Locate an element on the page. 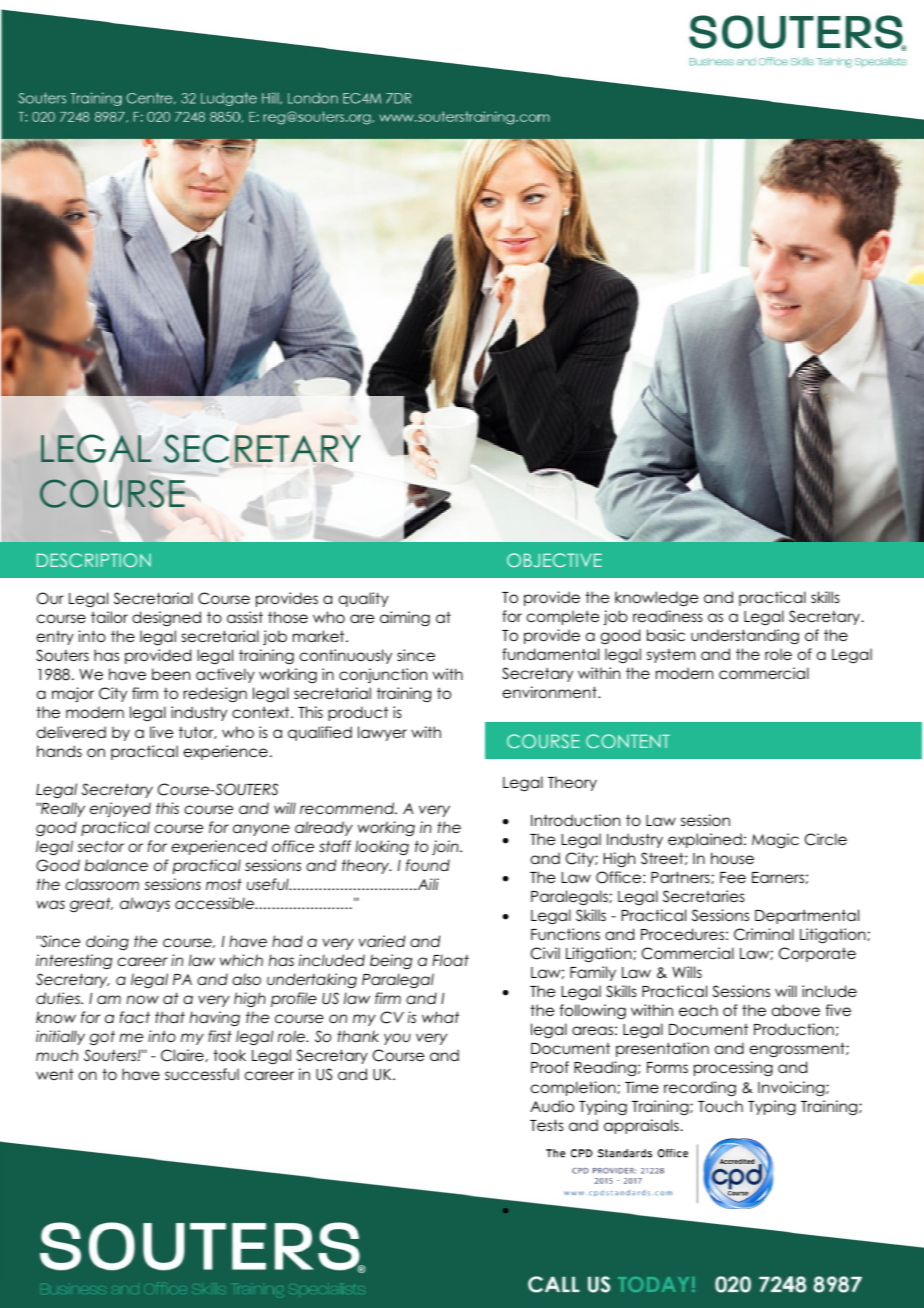 This document has width=924, height=1308. varied is located at coordinates (382, 941).
